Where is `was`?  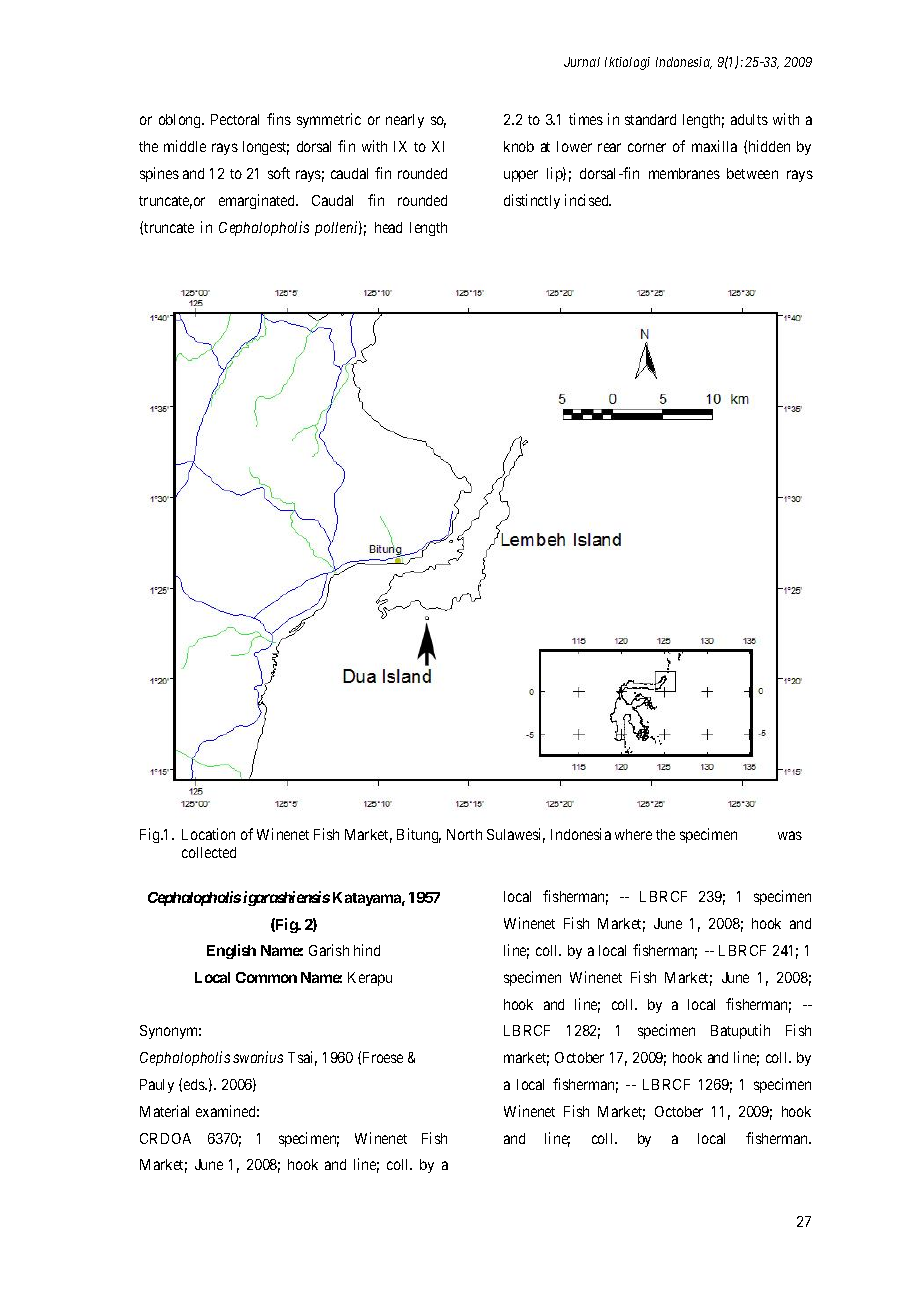
was is located at coordinates (790, 835).
